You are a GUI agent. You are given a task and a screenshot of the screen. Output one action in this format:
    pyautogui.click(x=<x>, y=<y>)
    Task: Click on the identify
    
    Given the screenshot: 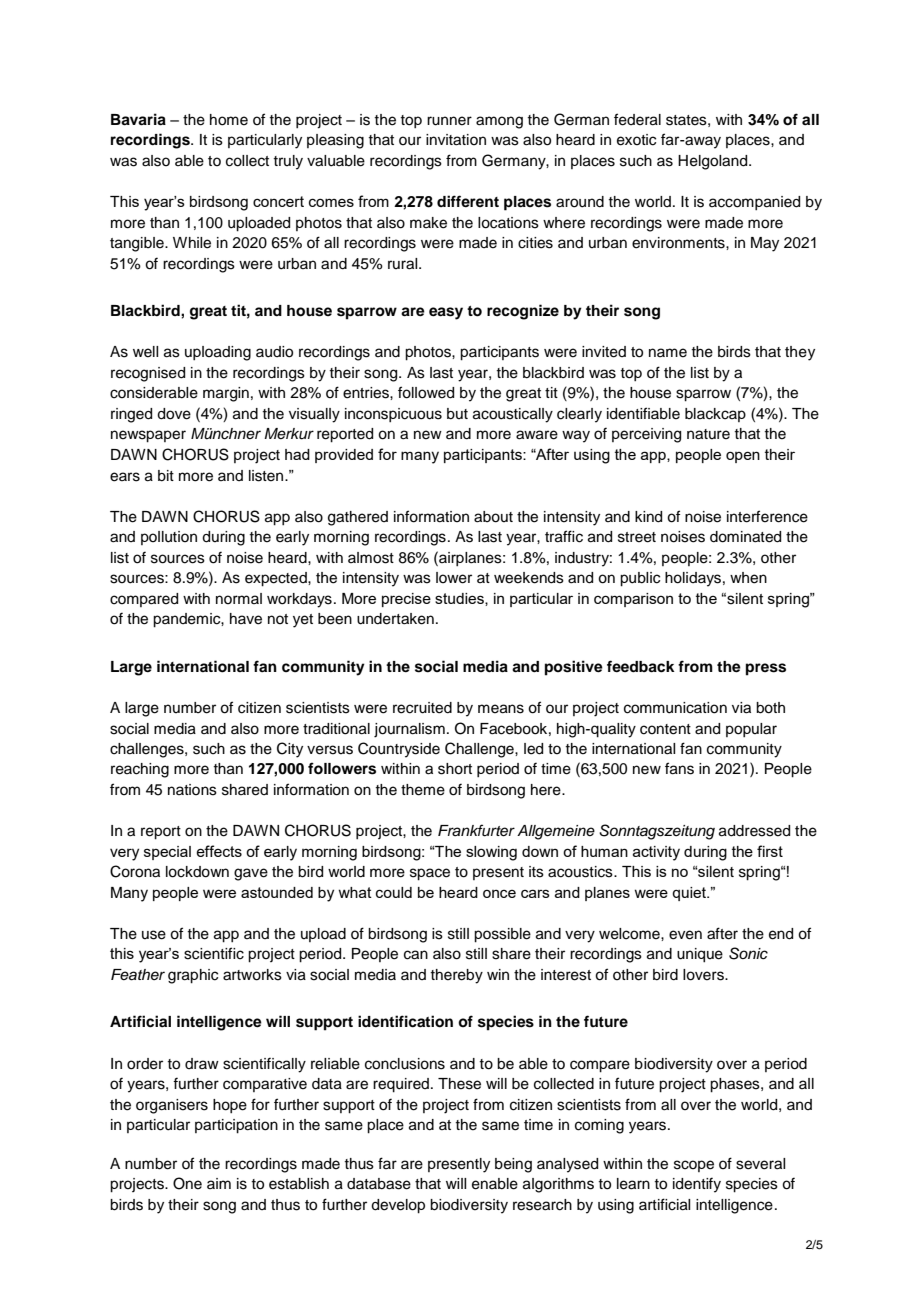 What is the action you would take?
    pyautogui.click(x=697, y=1185)
